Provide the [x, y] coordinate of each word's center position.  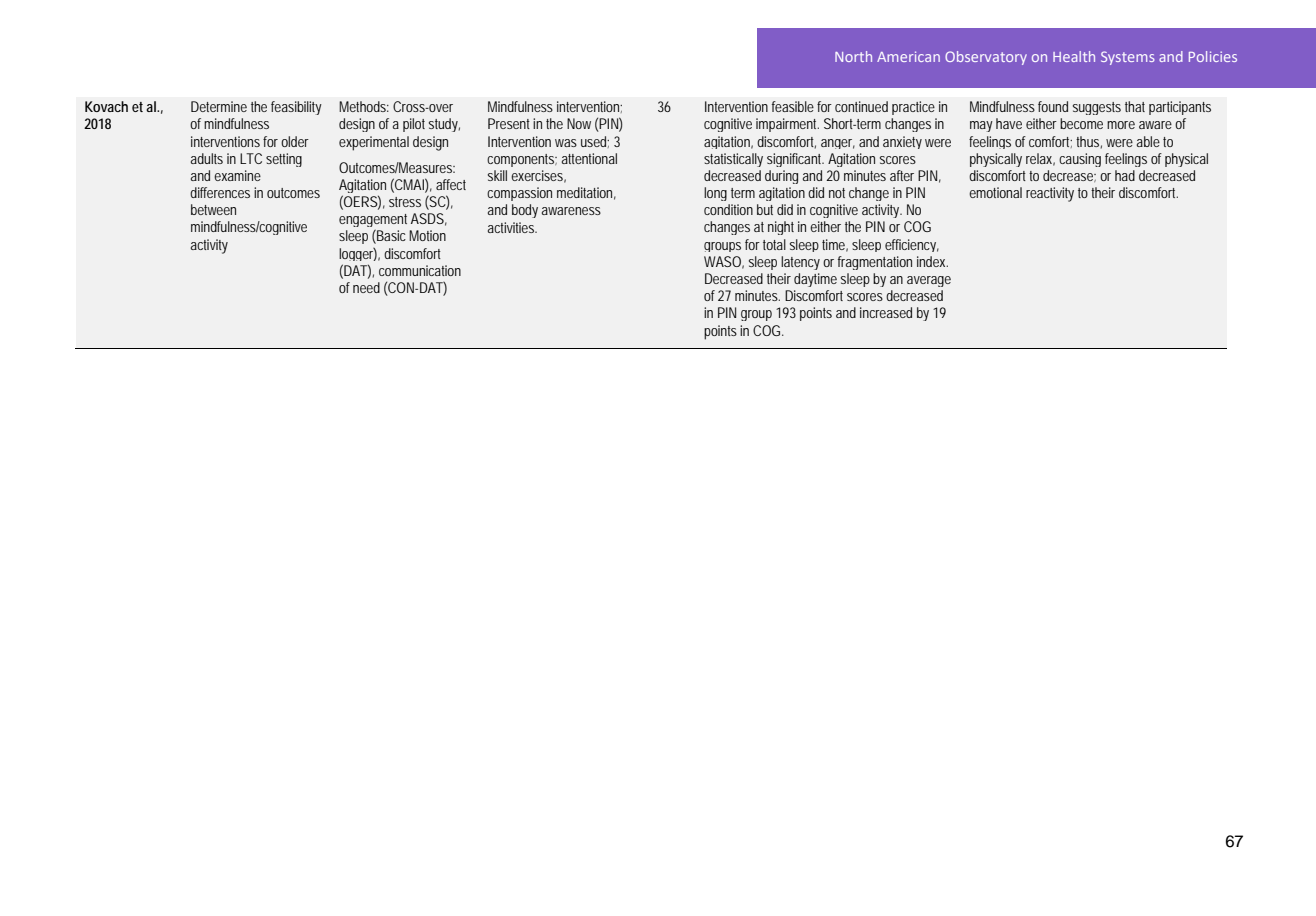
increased [886, 312]
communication [420, 270]
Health [1074, 56]
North [853, 56]
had [1125, 175]
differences [220, 192]
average [929, 281]
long [715, 194]
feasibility [296, 108]
